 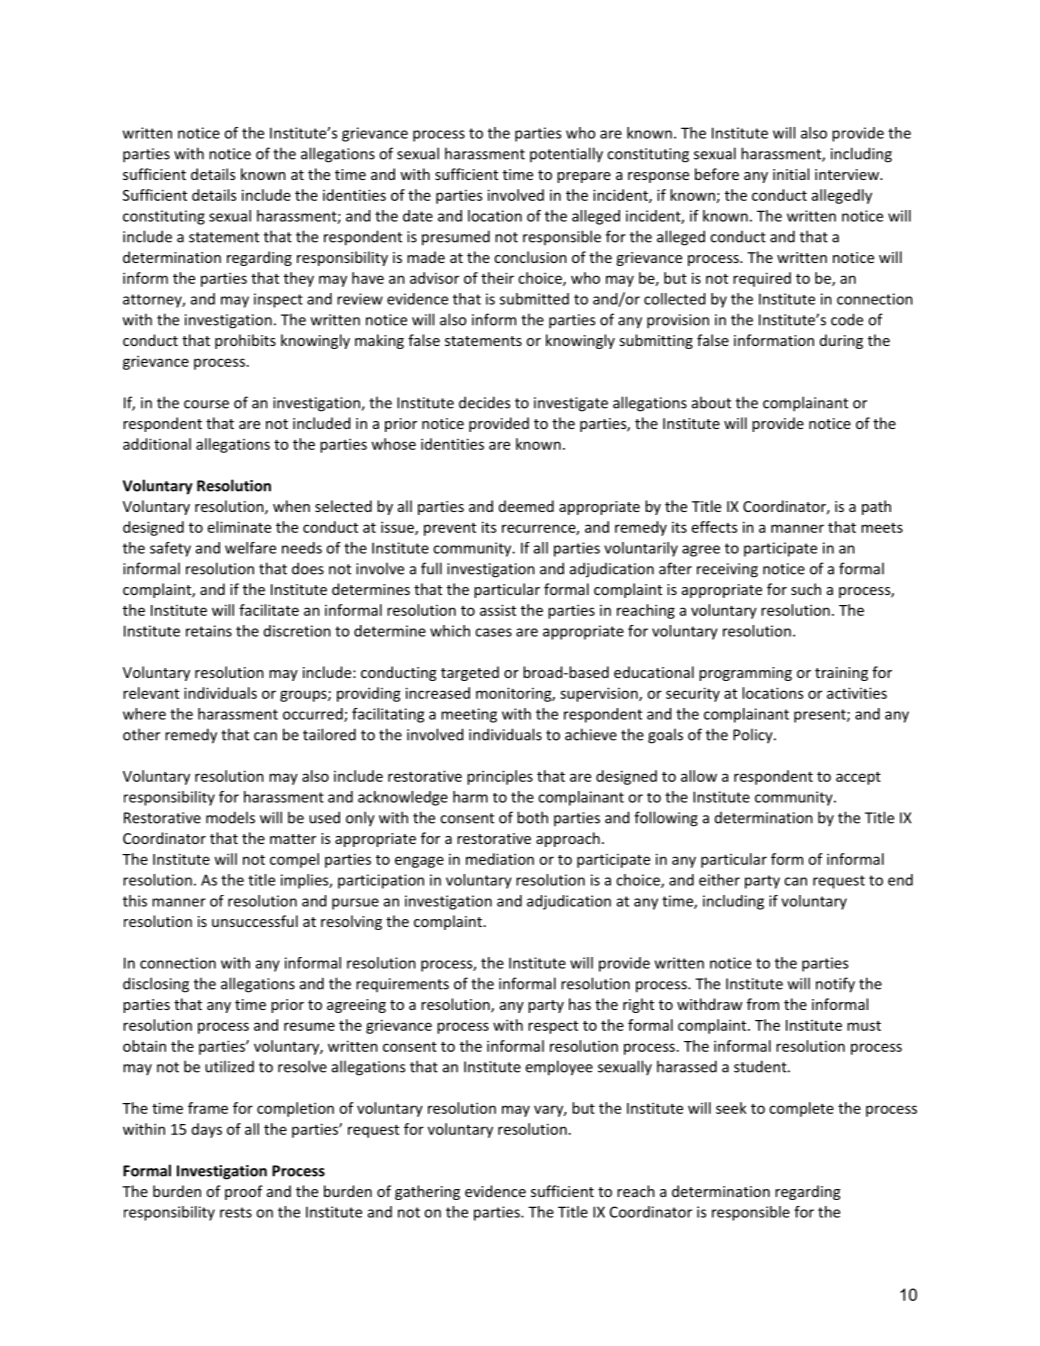 What do you see at coordinates (566, 155) in the screenshot?
I see `potentially` at bounding box center [566, 155].
